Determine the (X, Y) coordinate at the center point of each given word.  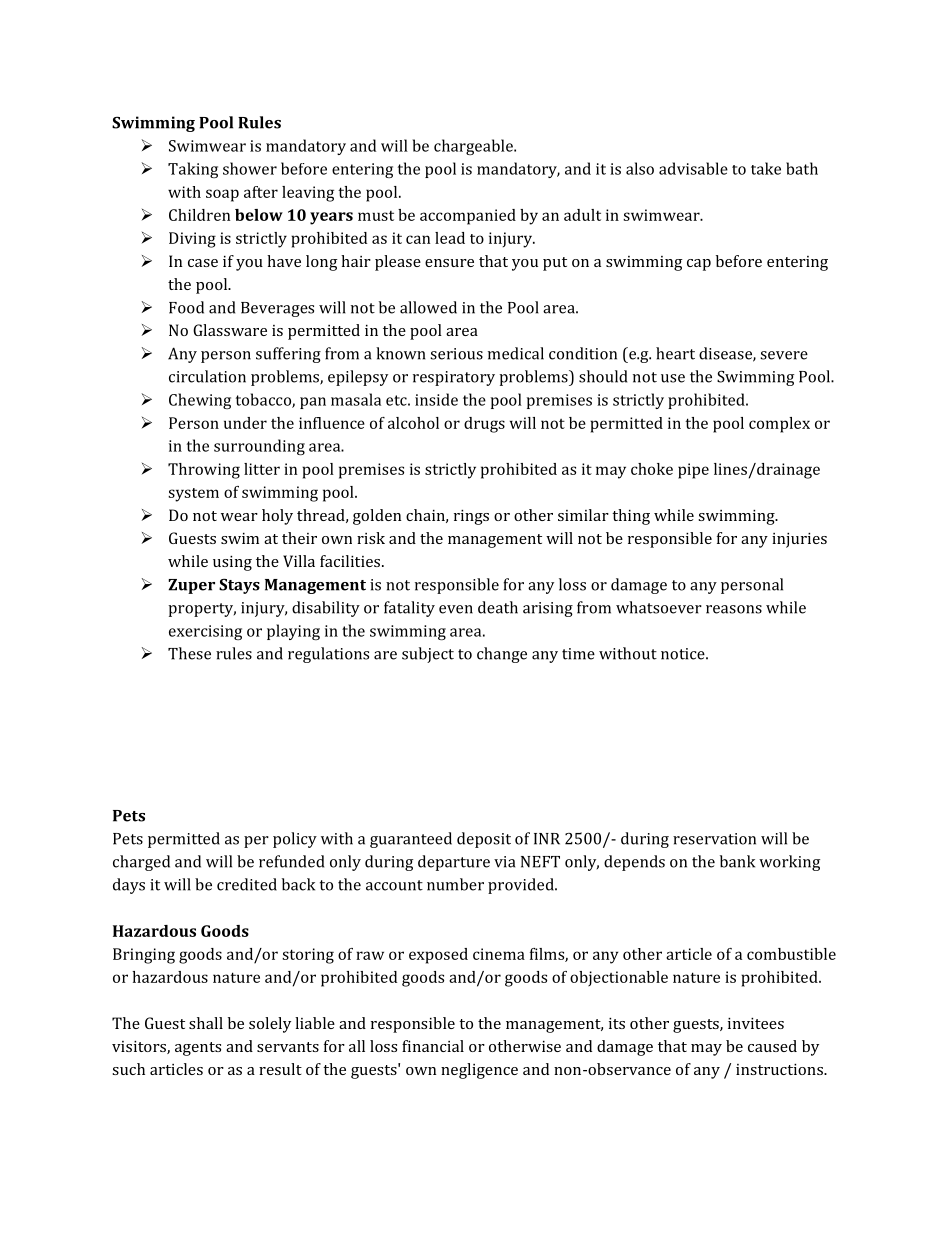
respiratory (454, 378)
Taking (193, 170)
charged (141, 863)
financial (433, 1046)
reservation (714, 839)
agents (198, 1049)
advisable (693, 168)
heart (675, 353)
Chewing (200, 401)
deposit (484, 840)
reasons (734, 609)
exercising (205, 632)
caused (772, 1046)
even (456, 609)
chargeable (474, 147)
